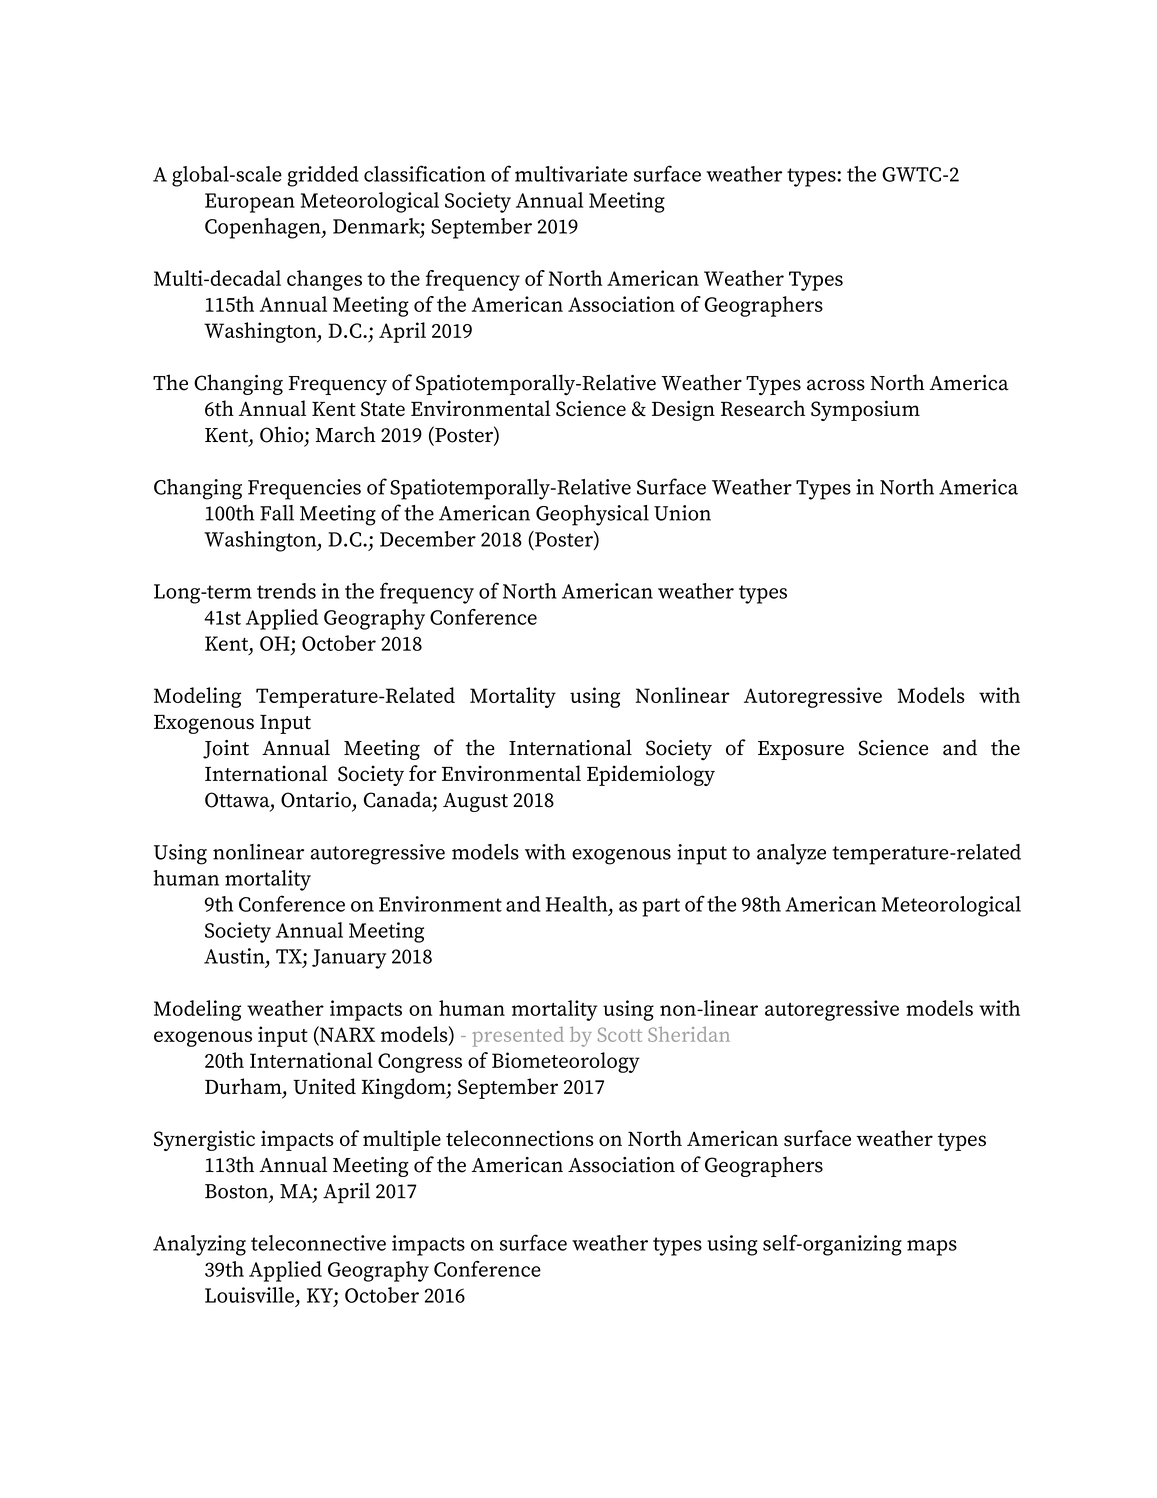 This page has width=1157, height=1498. I want to click on across, so click(836, 385).
